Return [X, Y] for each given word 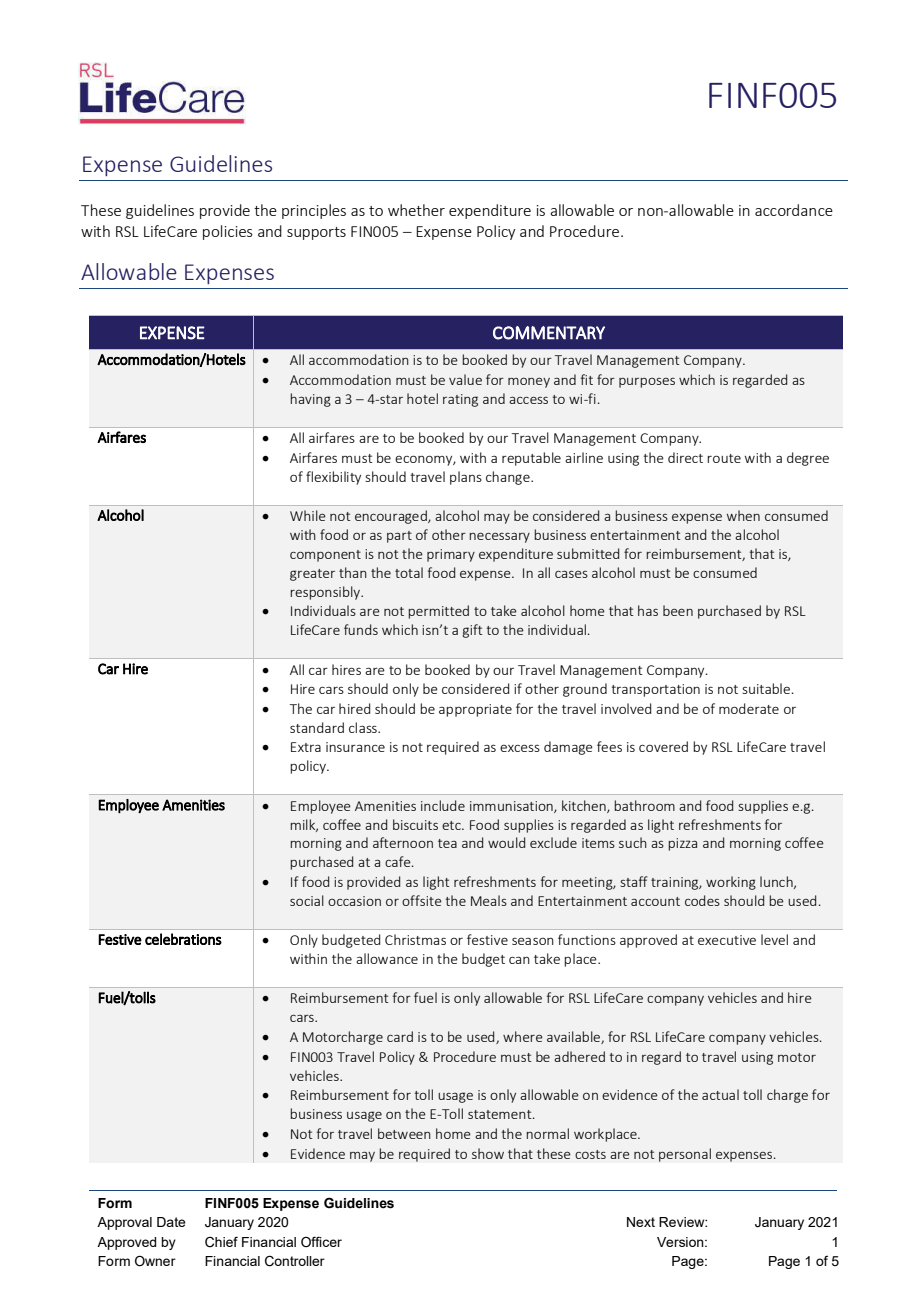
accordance [794, 210]
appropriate [475, 710]
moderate [749, 708]
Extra [306, 747]
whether [416, 210]
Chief [221, 1242]
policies [228, 232]
